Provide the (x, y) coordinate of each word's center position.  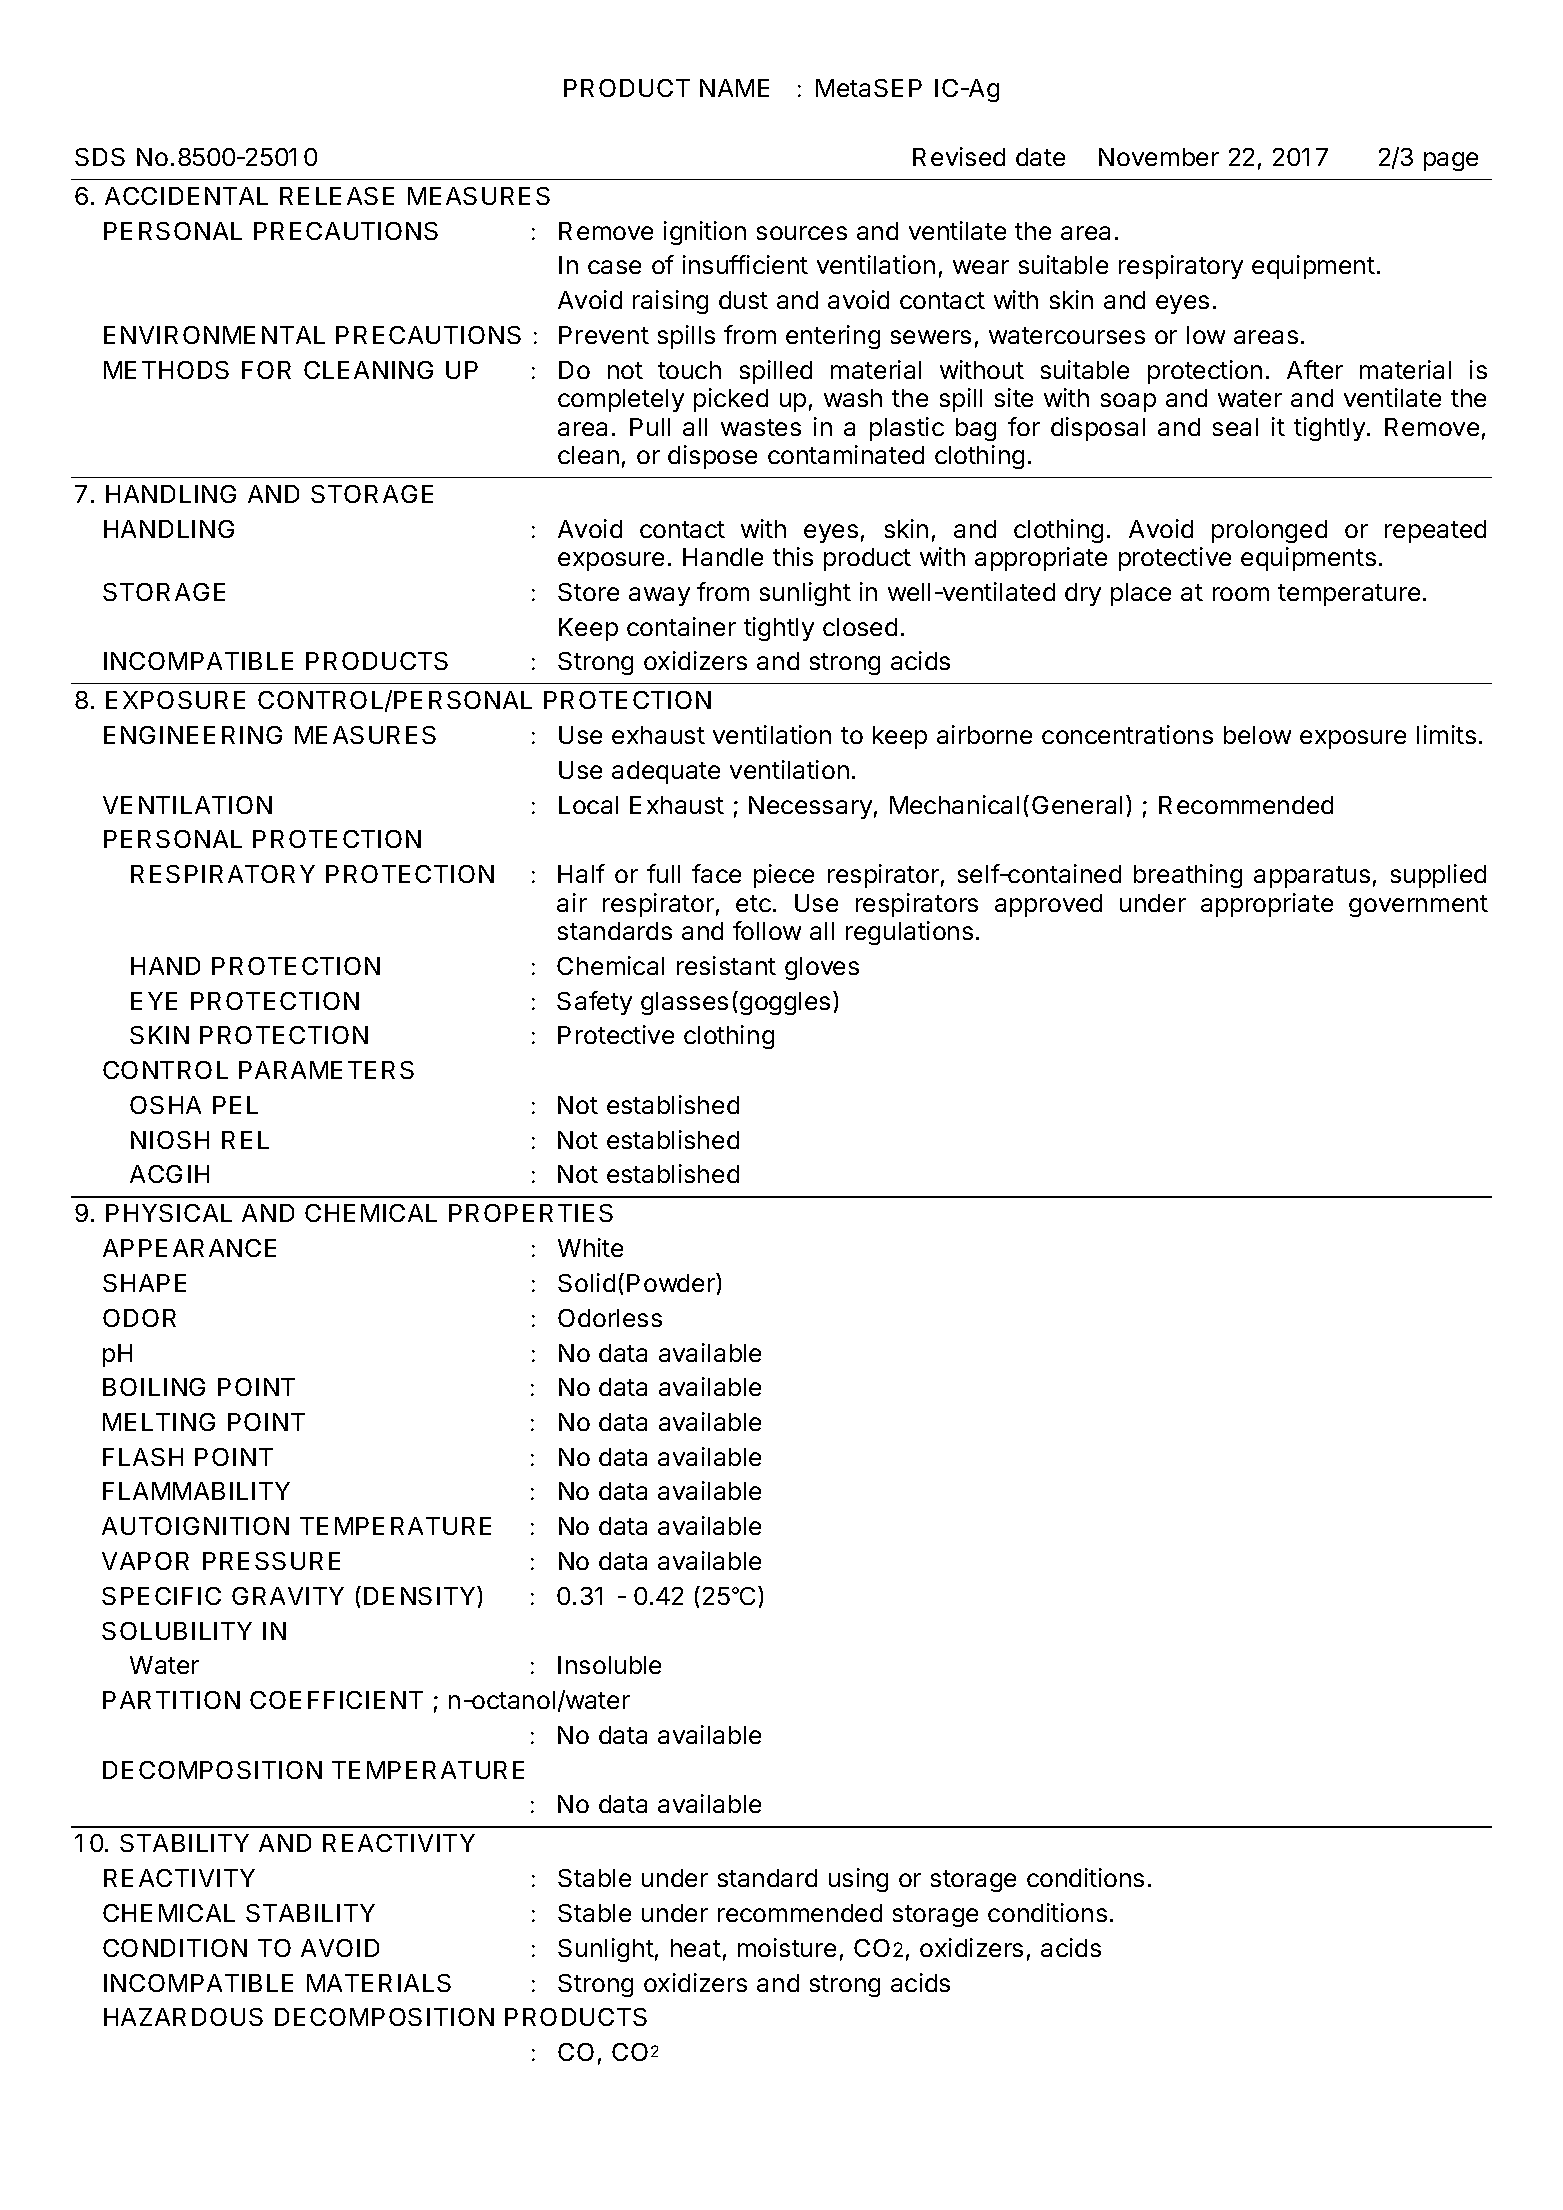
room (1241, 594)
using (858, 1880)
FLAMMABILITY (196, 1491)
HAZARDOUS (183, 2017)
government (1418, 906)
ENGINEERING (193, 735)
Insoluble (609, 1665)
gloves (822, 968)
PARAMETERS (326, 1070)
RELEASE (337, 196)
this (793, 556)
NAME (734, 88)
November (1159, 157)
